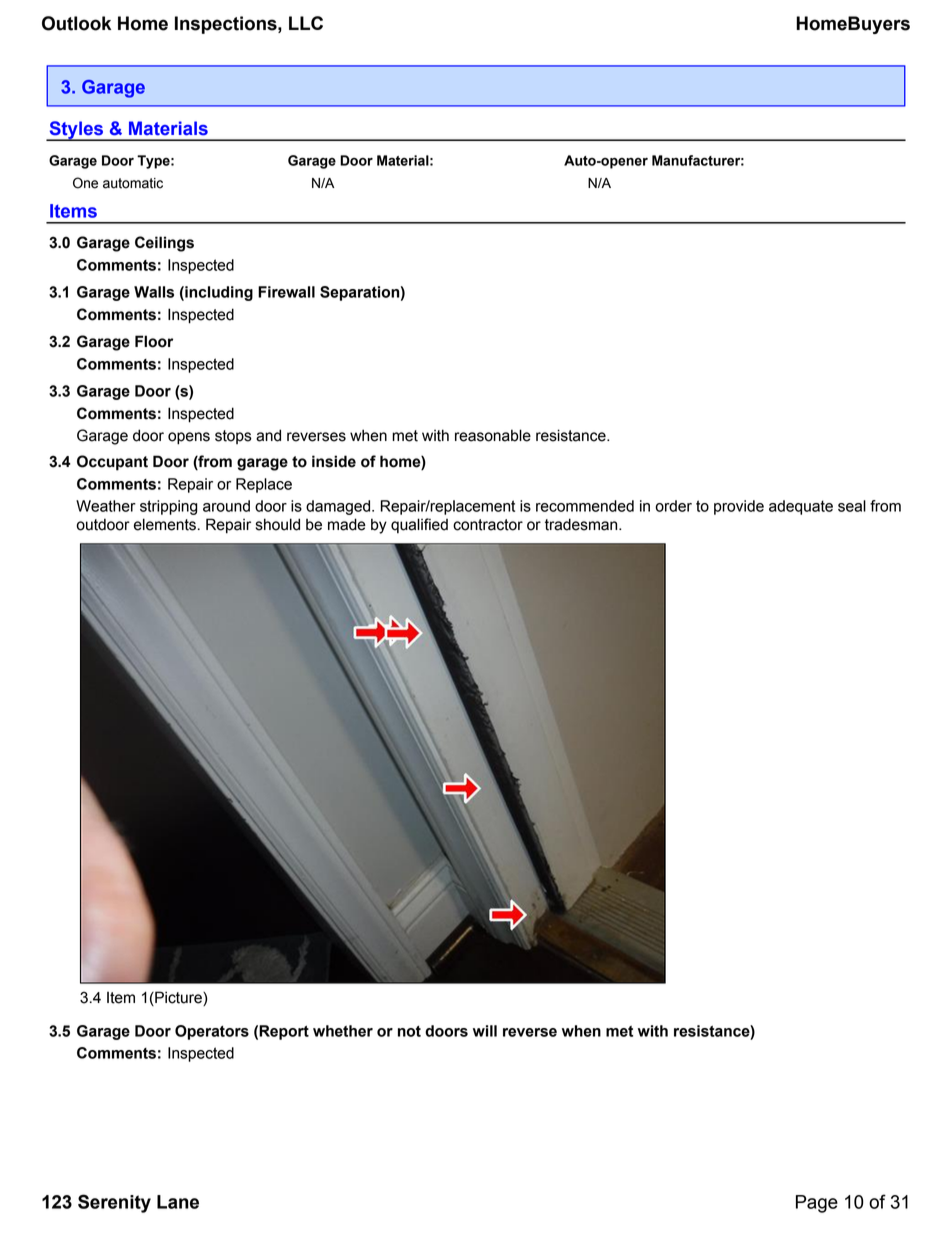 Image resolution: width=952 pixels, height=1233 pixels. Describe the element at coordinates (739, 507) in the screenshot. I see `provide` at that location.
